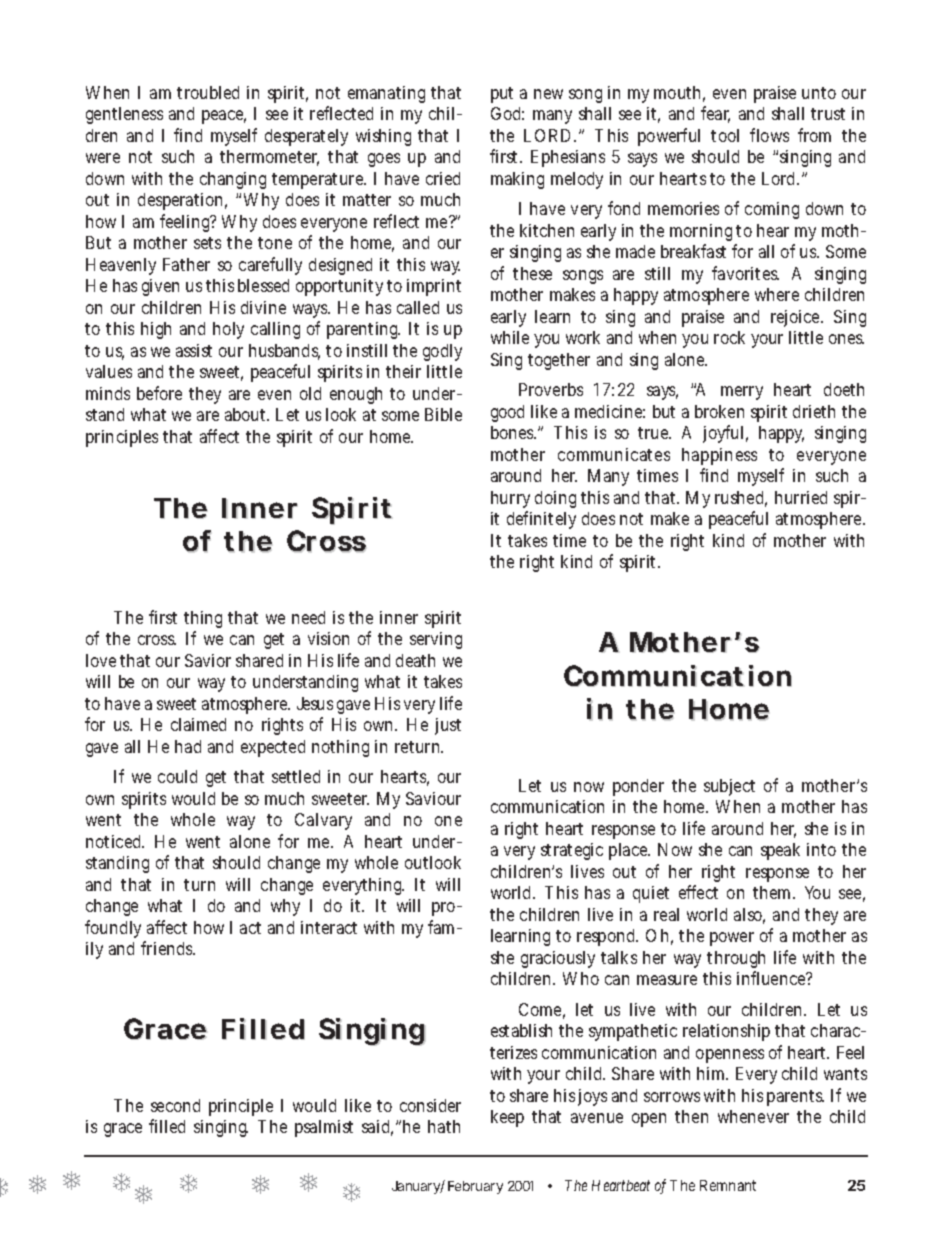 Image resolution: width=952 pixels, height=1233 pixels. What do you see at coordinates (728, 1185) in the document?
I see `Remnant` at bounding box center [728, 1185].
